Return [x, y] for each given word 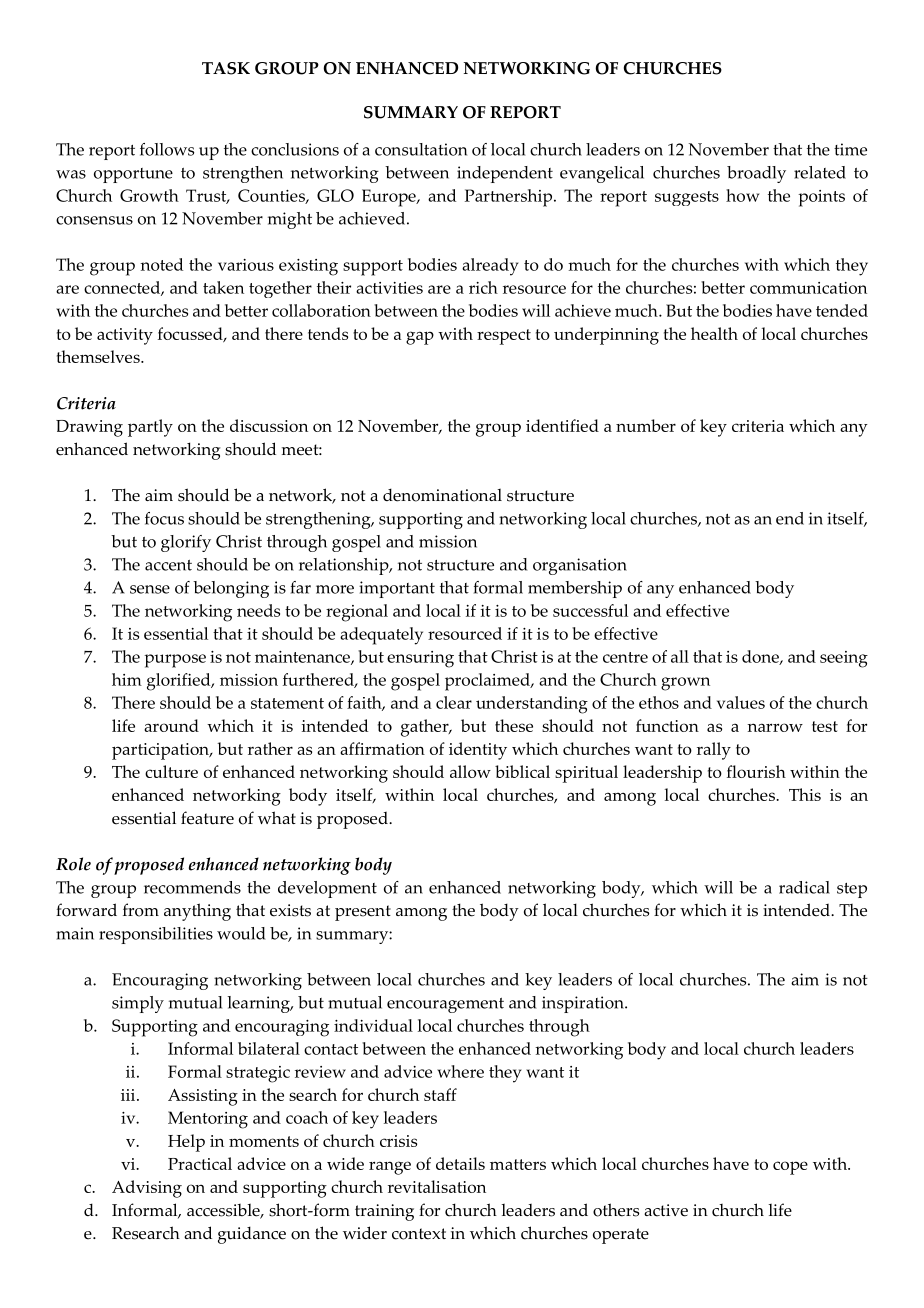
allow [470, 771]
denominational [442, 495]
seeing [844, 659]
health [714, 333]
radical [804, 887]
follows [167, 149]
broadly [756, 174]
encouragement [445, 1005]
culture [171, 771]
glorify [186, 543]
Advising [147, 1189]
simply [138, 1004]
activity [125, 336]
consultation [421, 149]
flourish [756, 771]
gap [420, 338]
